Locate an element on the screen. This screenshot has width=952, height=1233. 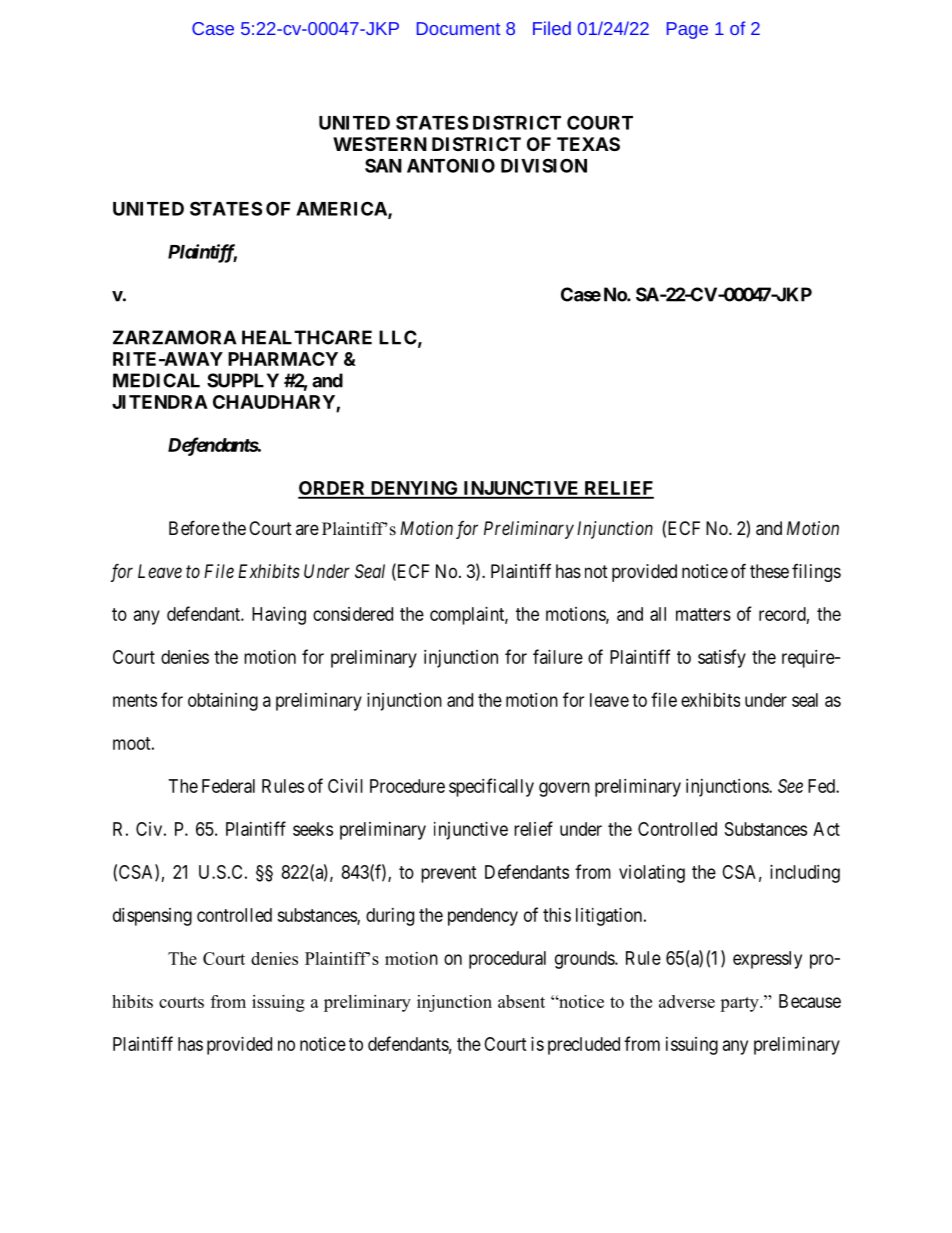
absent is located at coordinates (521, 1001).
